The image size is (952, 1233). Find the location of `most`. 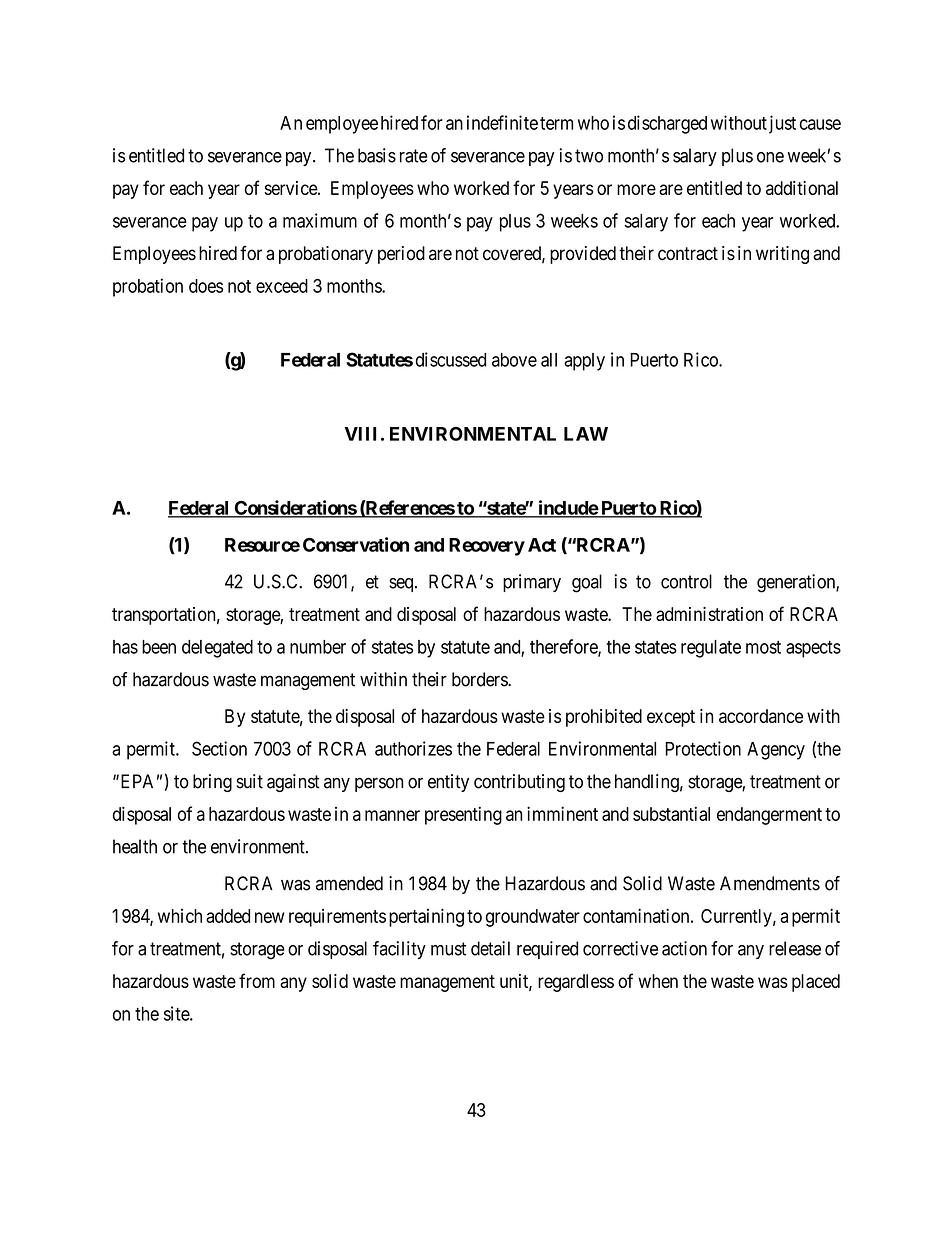

most is located at coordinates (763, 647).
